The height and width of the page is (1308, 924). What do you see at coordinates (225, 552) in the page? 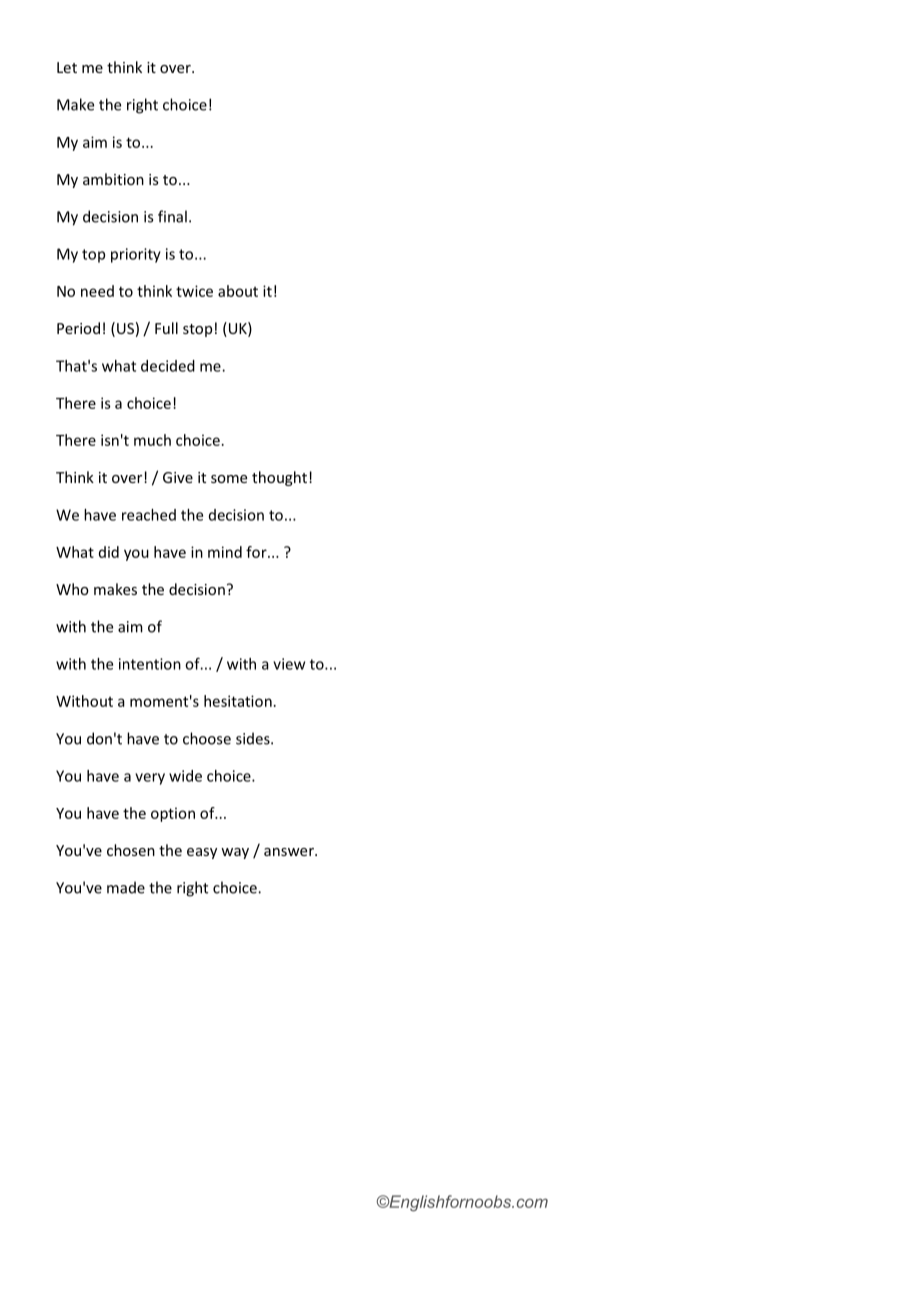
I see `mind` at bounding box center [225, 552].
